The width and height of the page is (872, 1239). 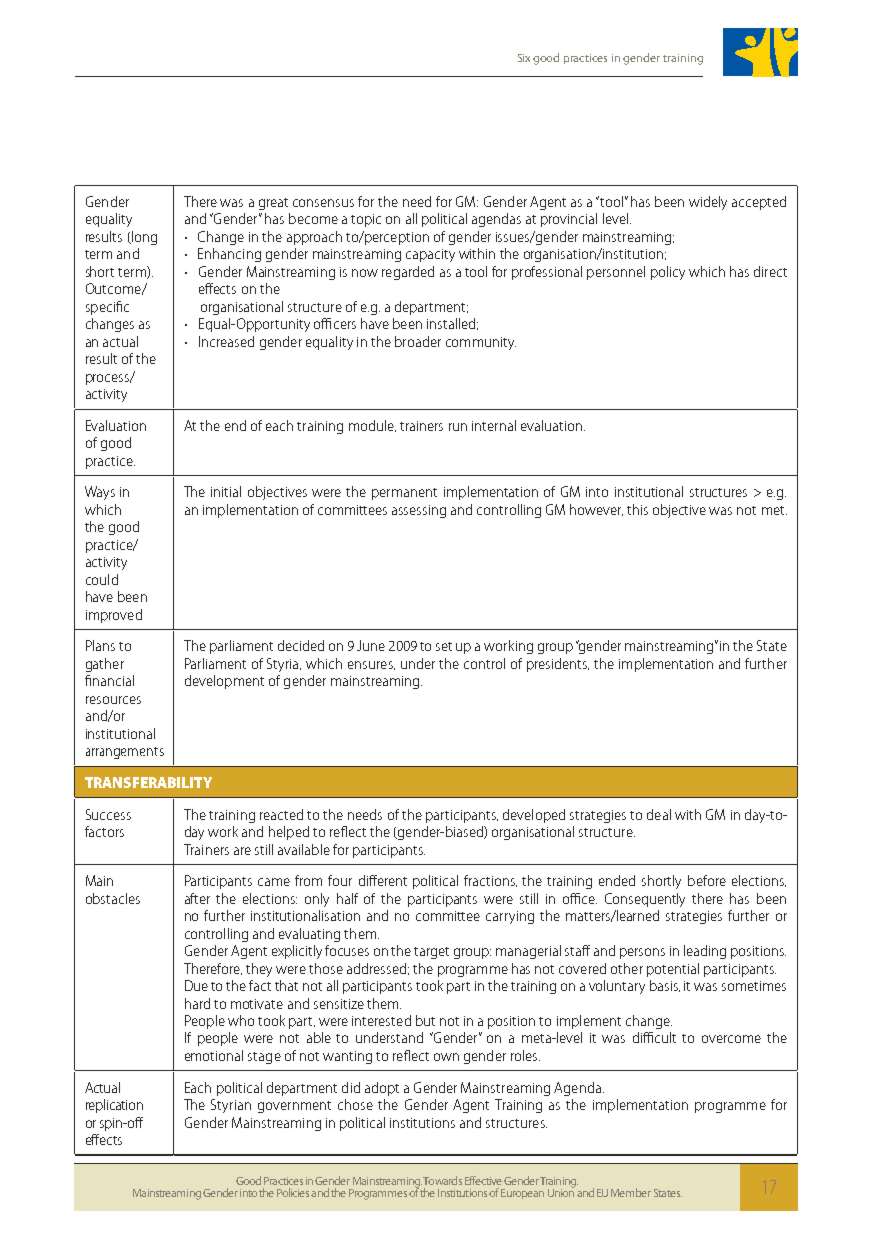 I want to click on presidents, so click(x=558, y=665).
